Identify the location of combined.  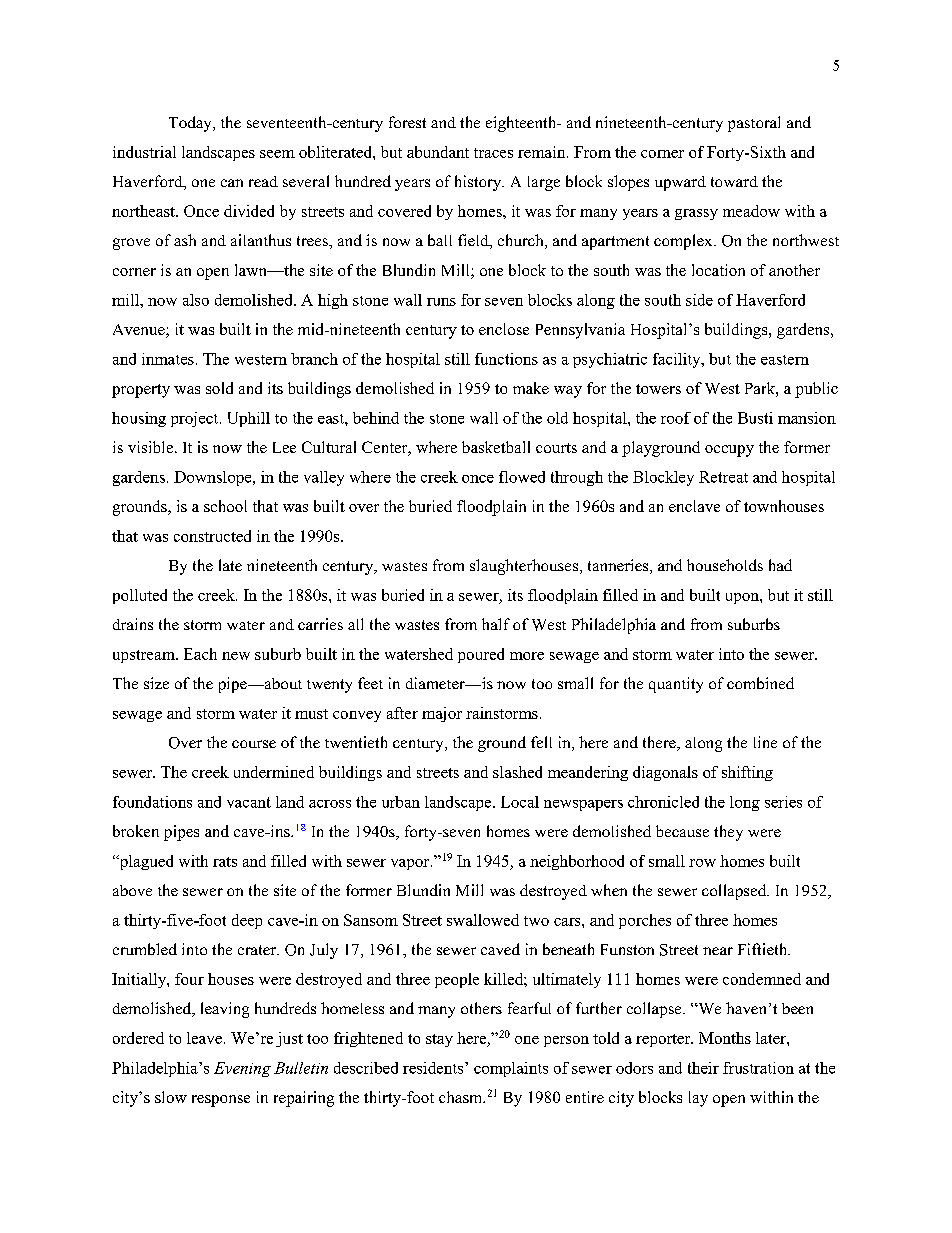
(760, 683).
